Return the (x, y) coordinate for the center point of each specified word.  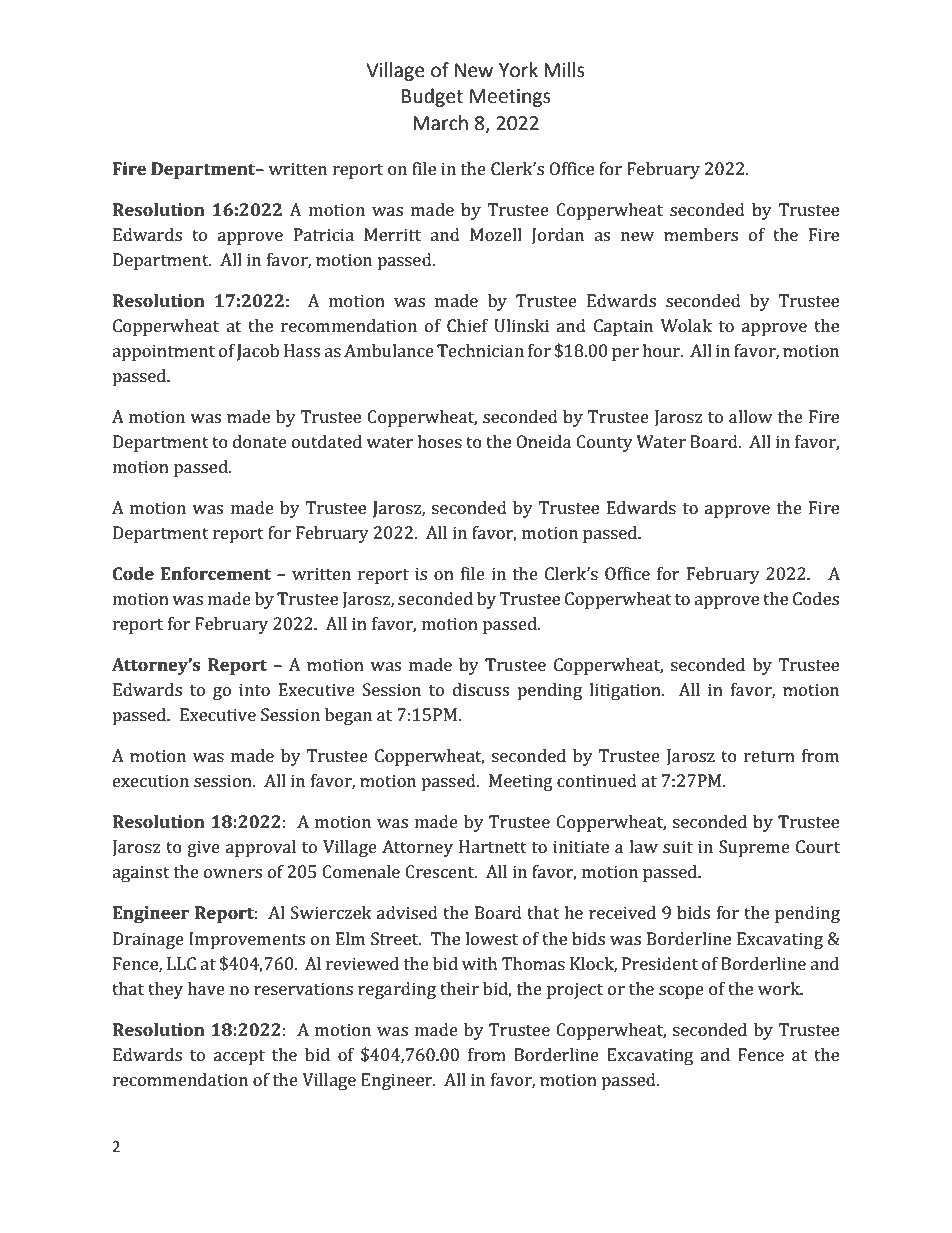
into (254, 689)
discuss (481, 689)
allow (751, 416)
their (459, 988)
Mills (564, 70)
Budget (432, 97)
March (440, 123)
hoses (439, 441)
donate (260, 441)
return (769, 756)
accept (239, 1057)
